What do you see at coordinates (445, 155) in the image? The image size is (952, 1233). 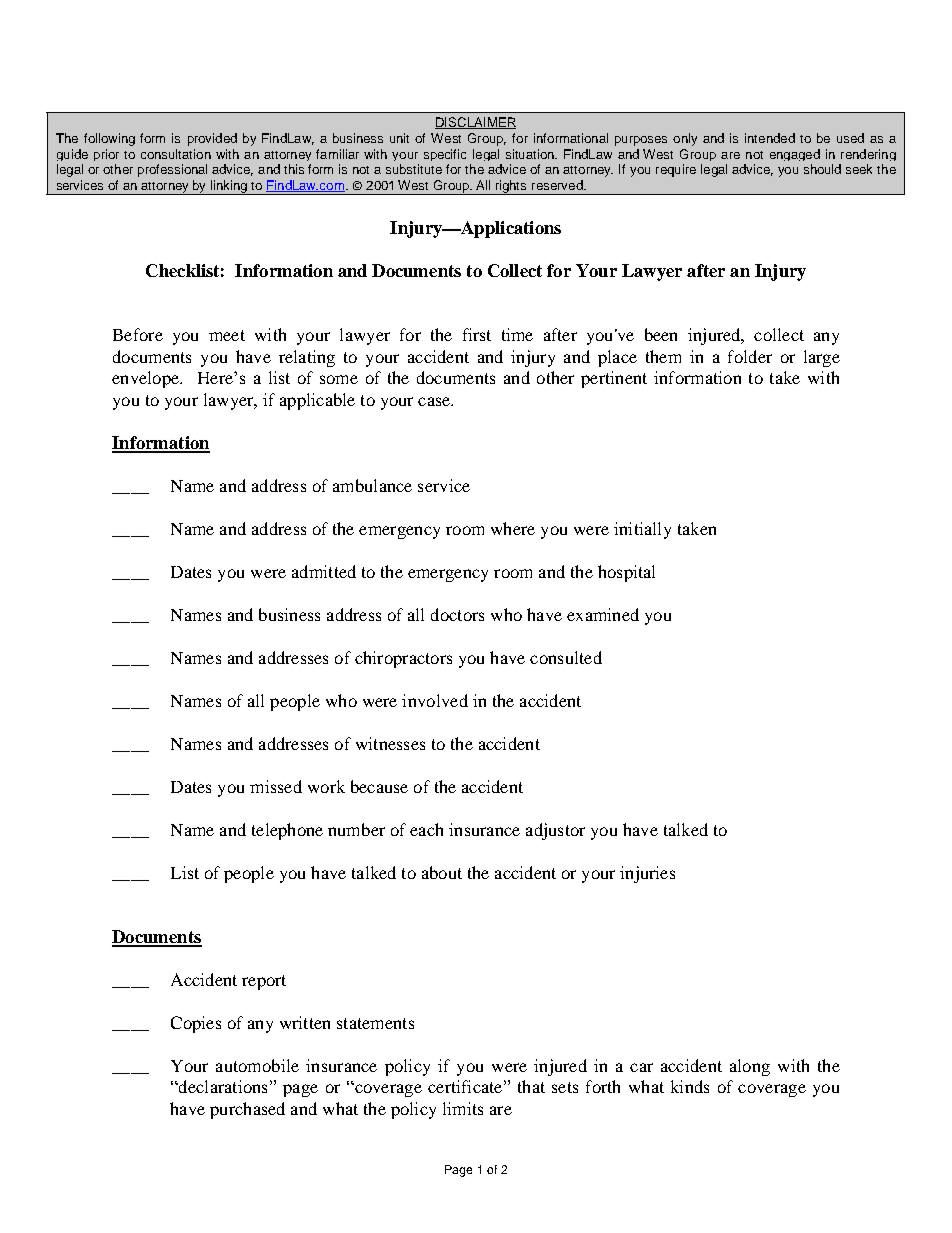 I see `specific` at bounding box center [445, 155].
